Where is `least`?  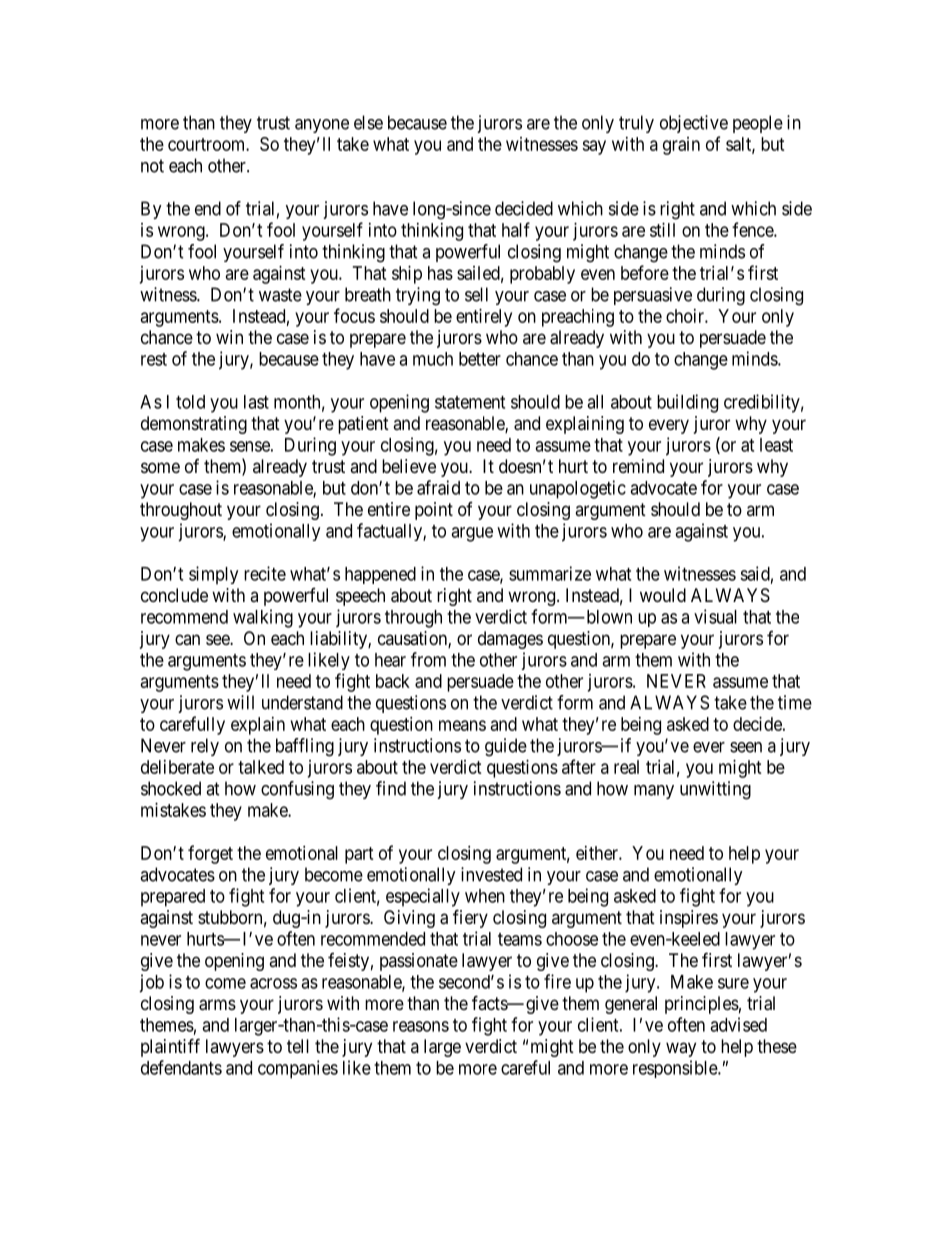
least is located at coordinates (776, 445).
